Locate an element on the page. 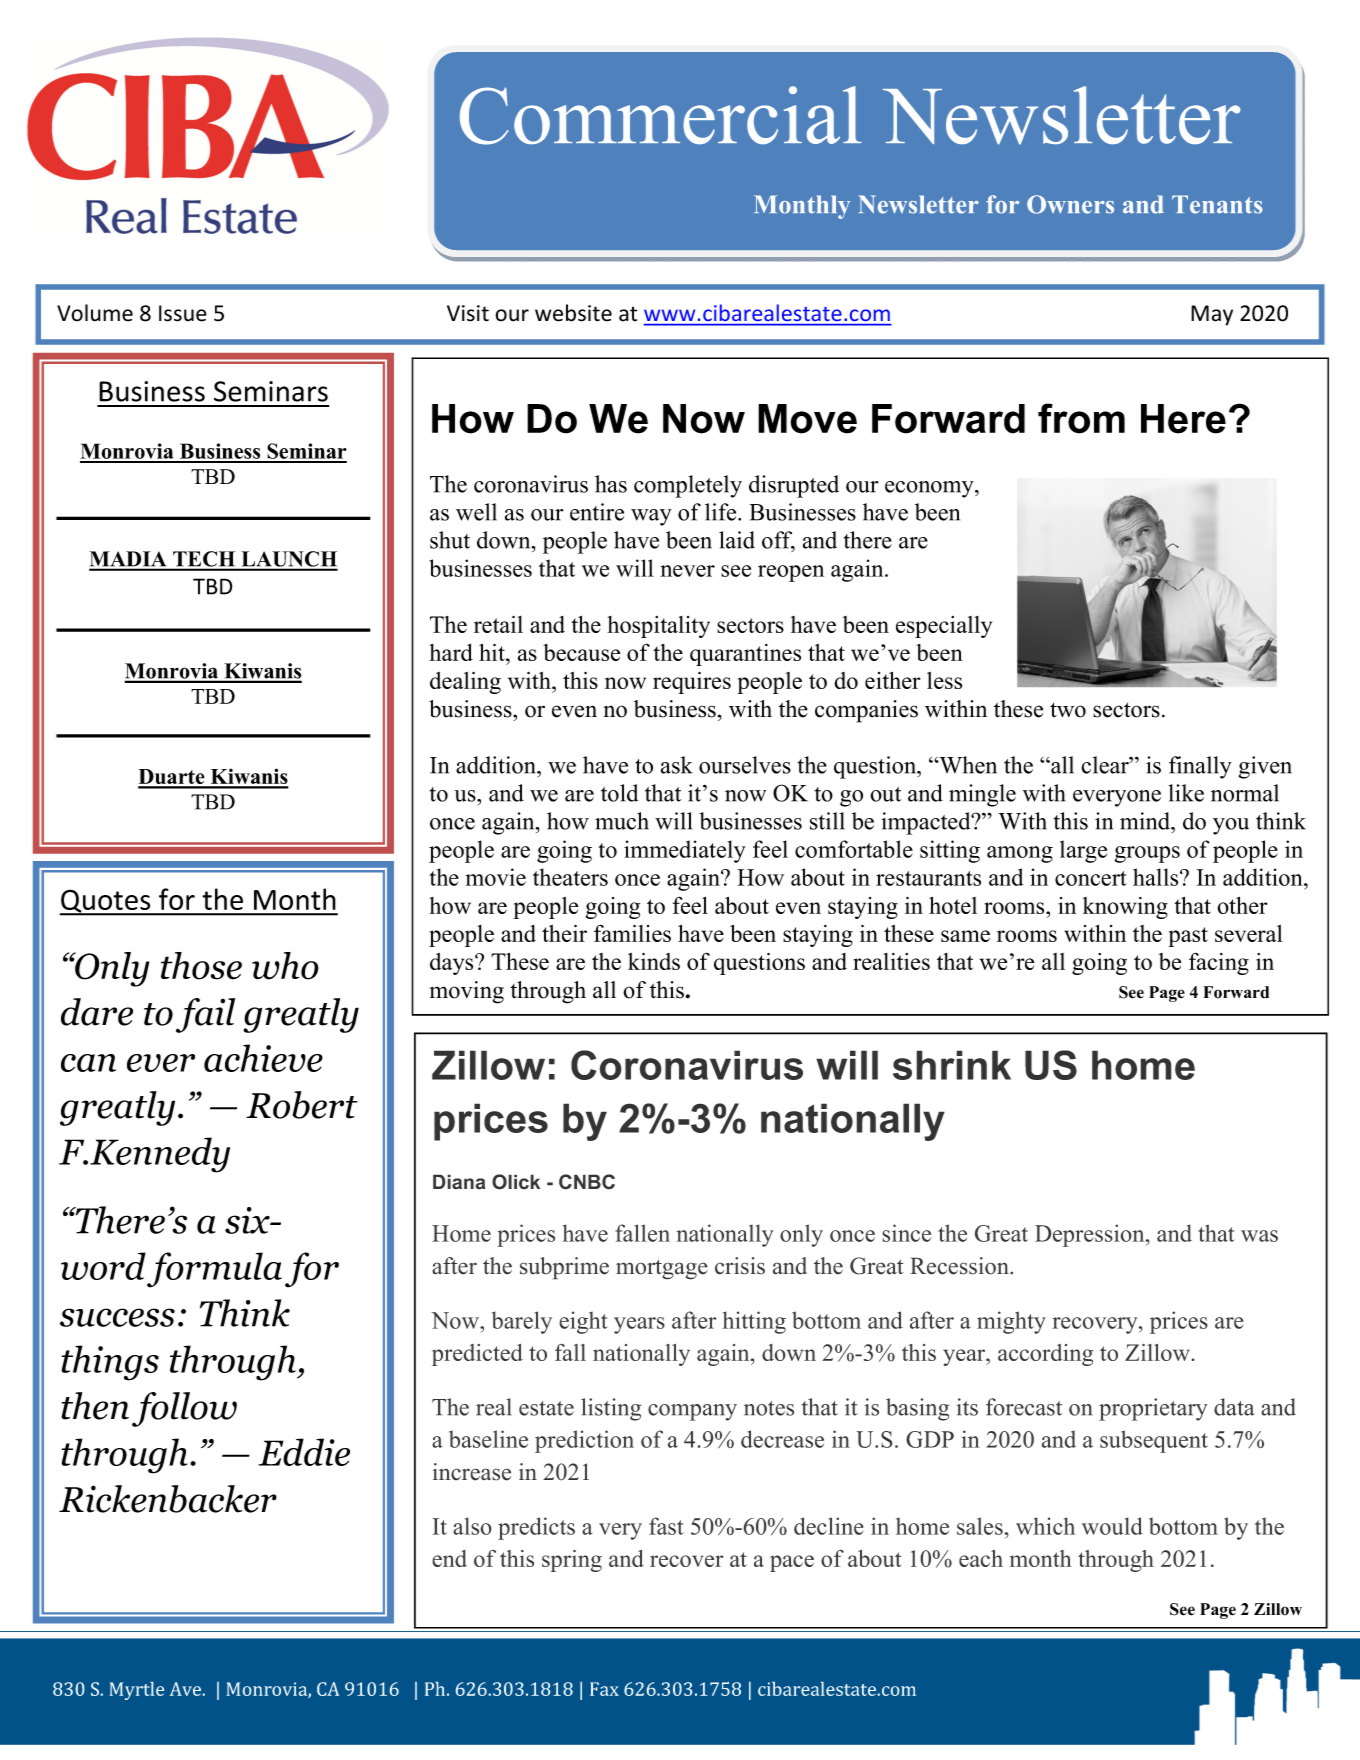 The image size is (1360, 1760). completely is located at coordinates (688, 486).
